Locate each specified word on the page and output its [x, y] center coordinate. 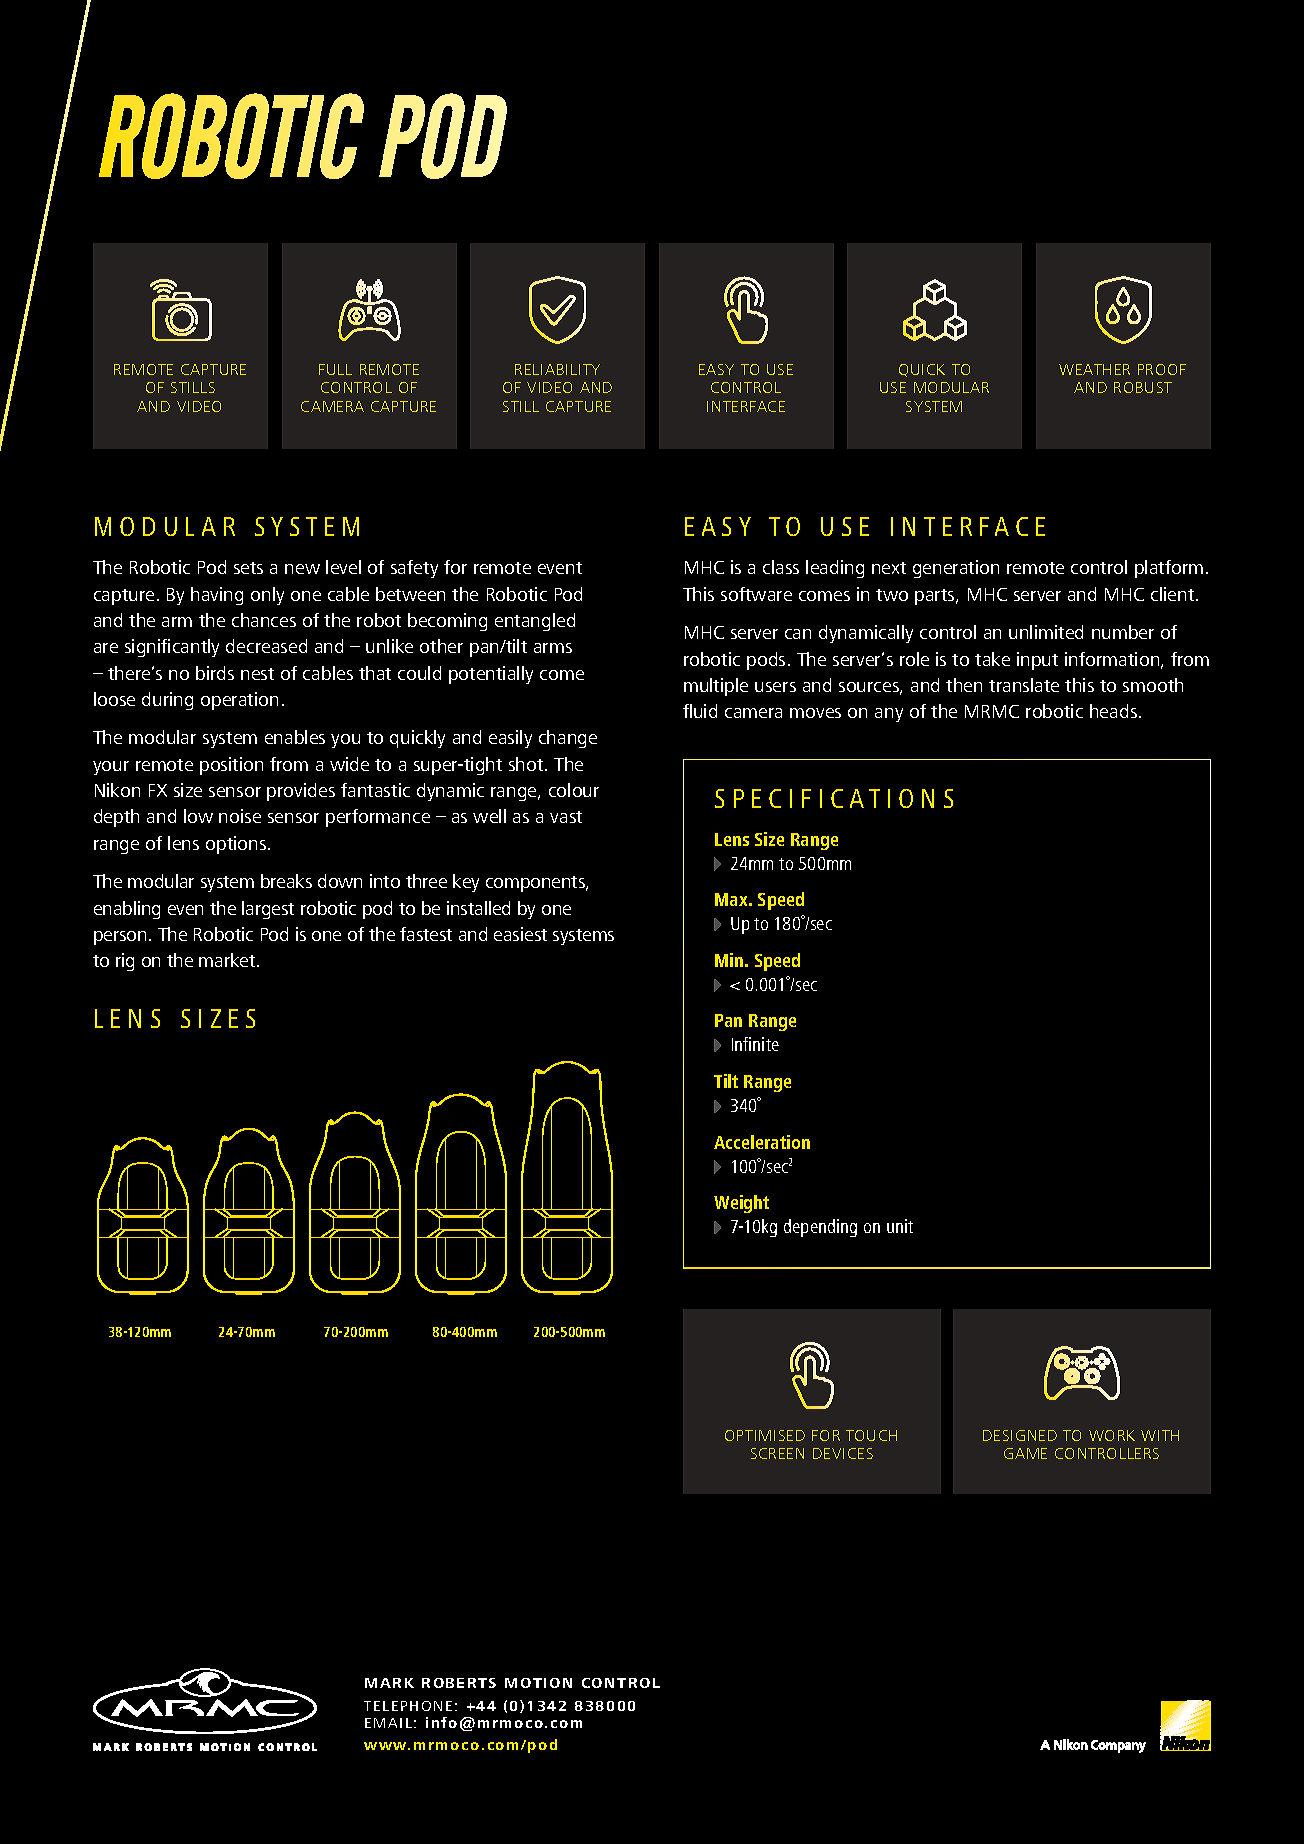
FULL [335, 369]
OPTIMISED [765, 1435]
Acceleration [762, 1142]
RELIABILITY [557, 369]
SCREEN [777, 1453]
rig [125, 962]
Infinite [755, 1044]
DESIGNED [1020, 1435]
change [568, 739]
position [231, 766]
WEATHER [1094, 369]
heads [1113, 711]
